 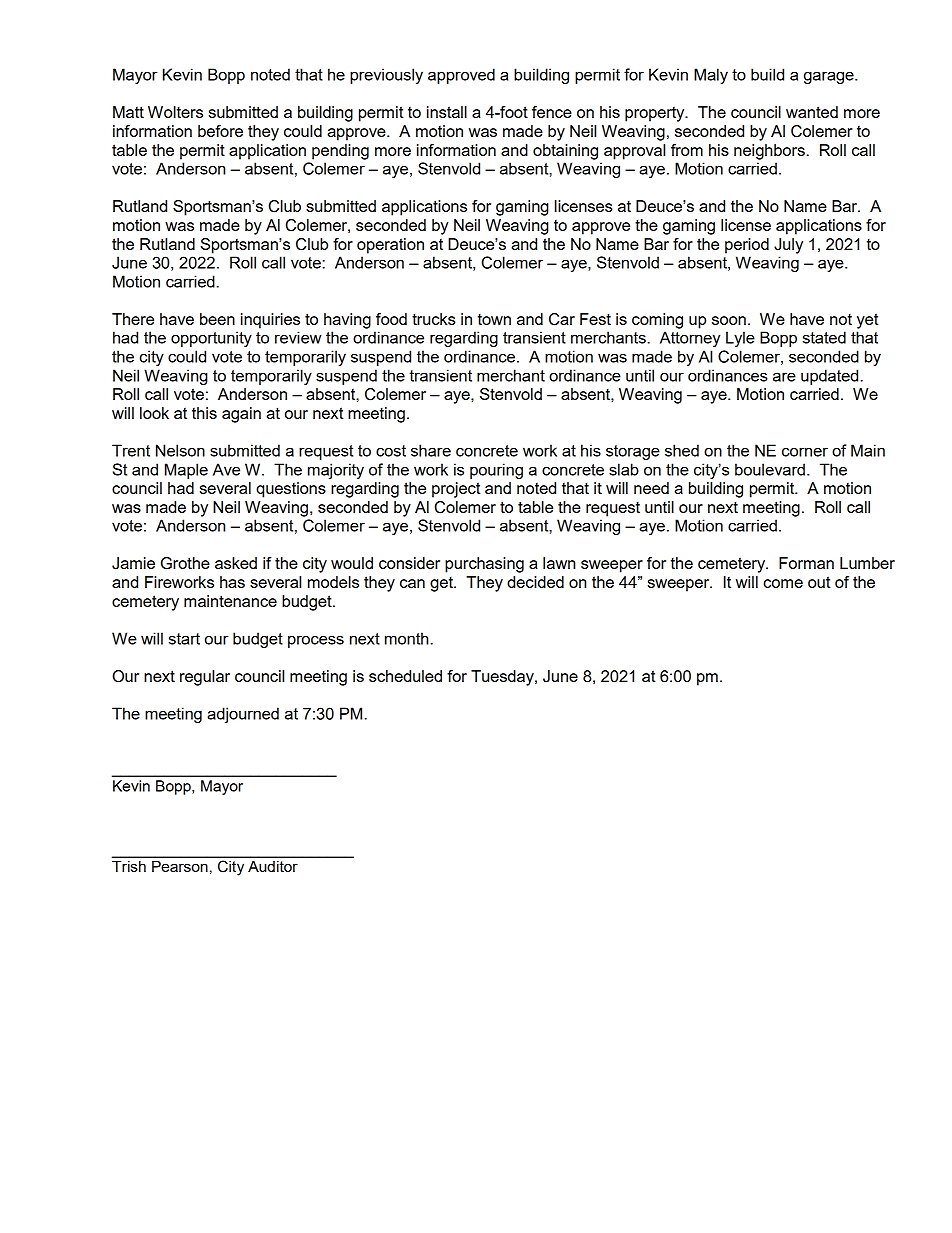 I want to click on corner, so click(x=805, y=452).
